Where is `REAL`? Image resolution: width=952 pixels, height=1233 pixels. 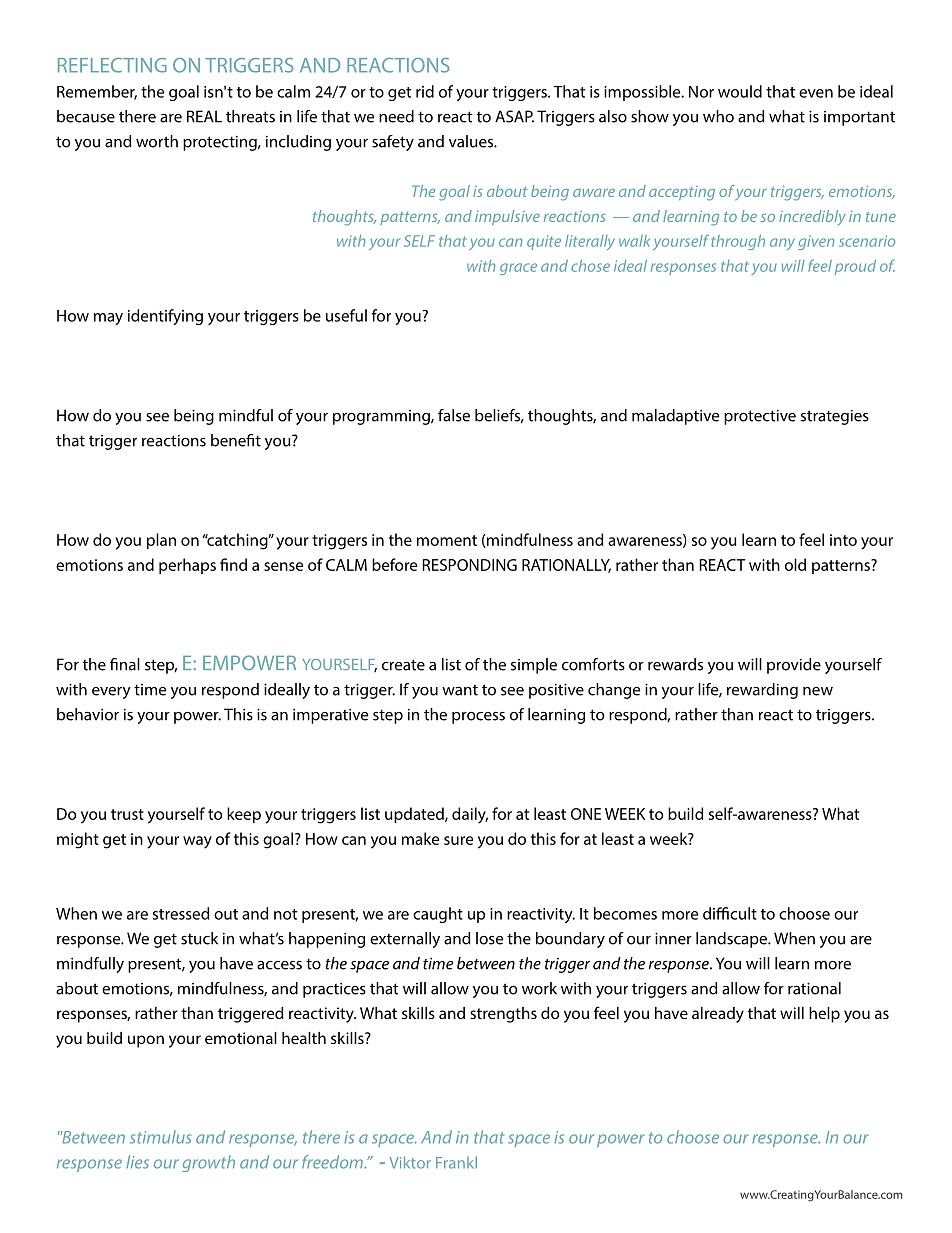
REAL is located at coordinates (204, 116).
